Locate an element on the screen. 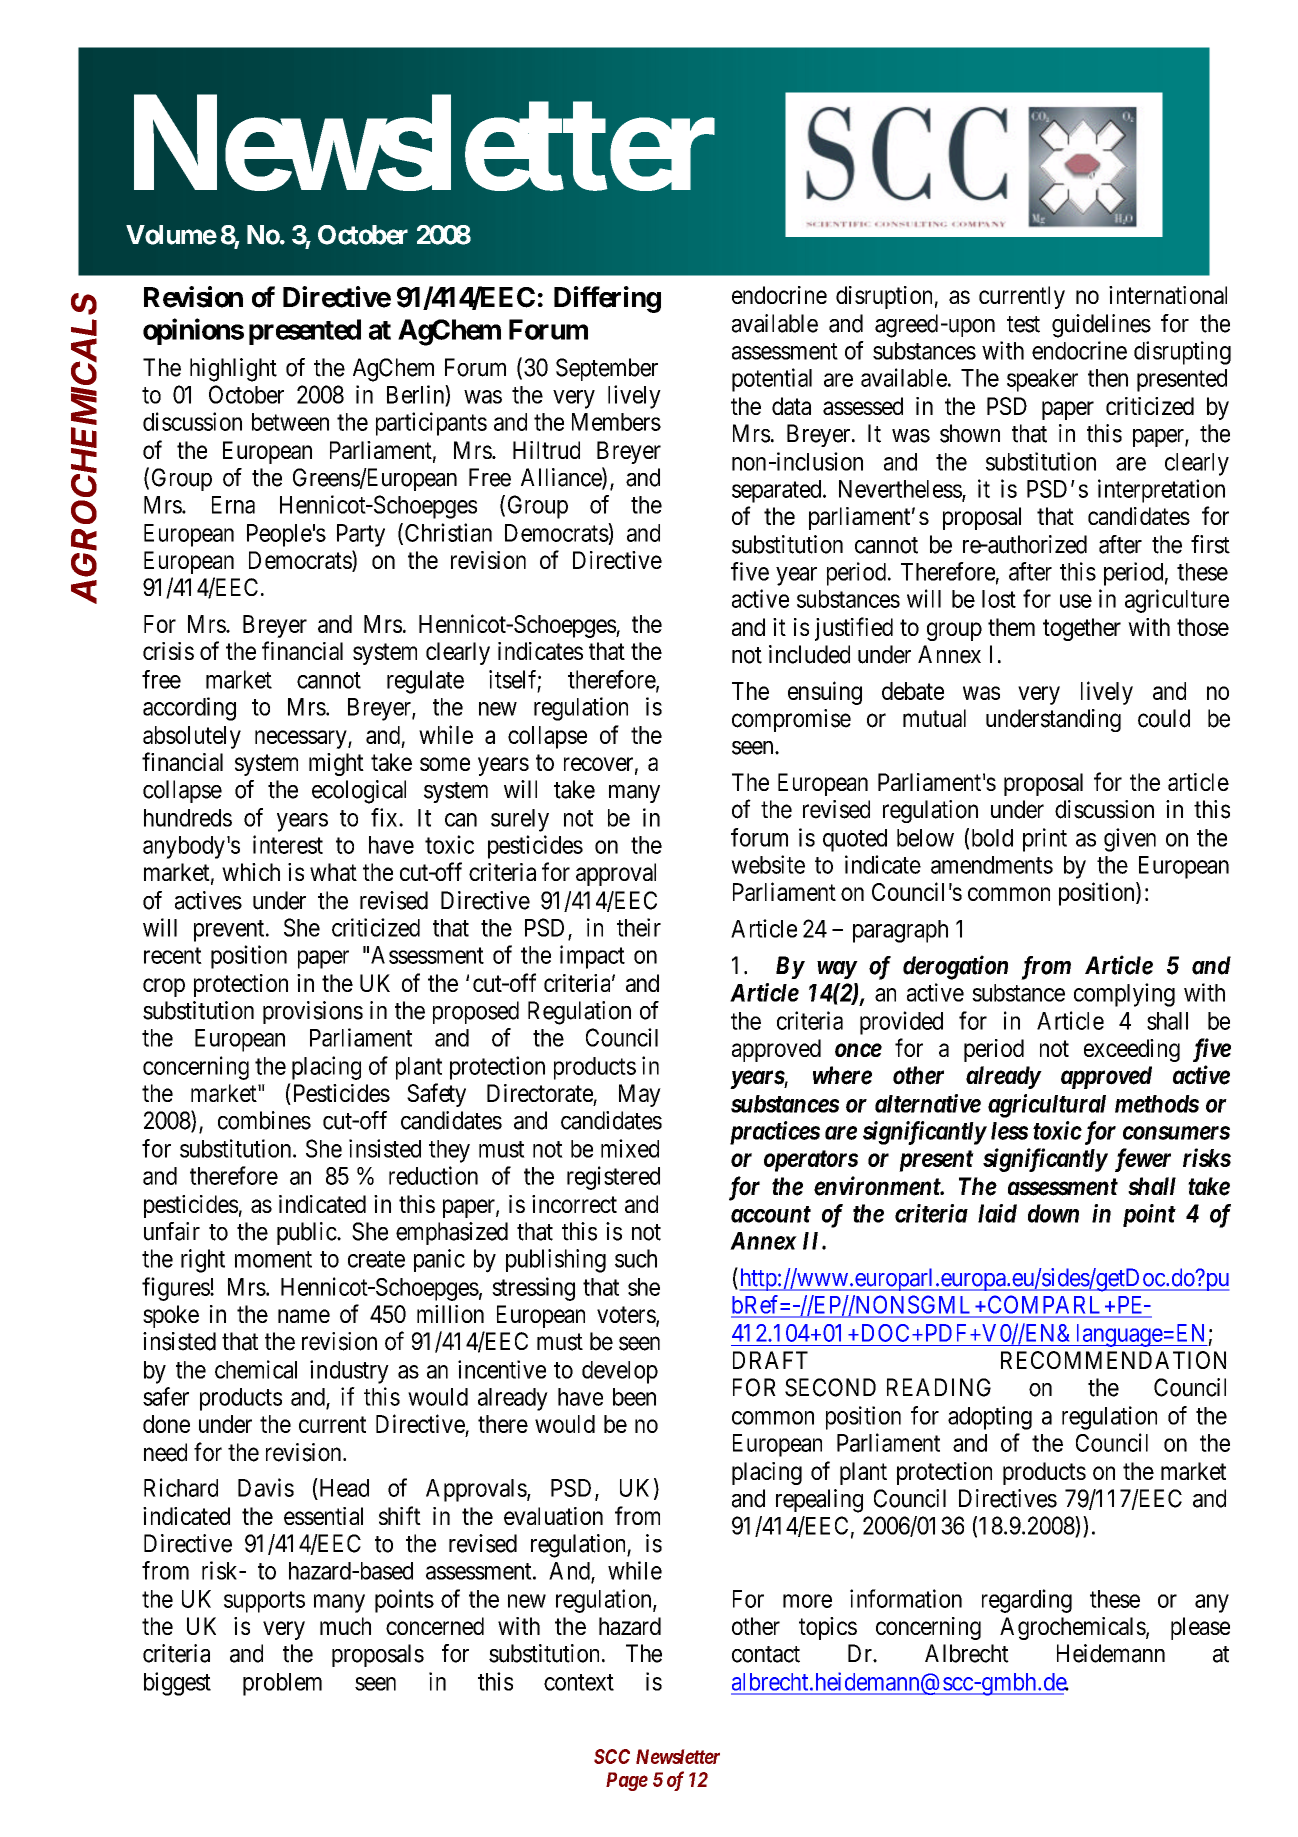 This screenshot has height=1837, width=1298. problem is located at coordinates (282, 1684).
